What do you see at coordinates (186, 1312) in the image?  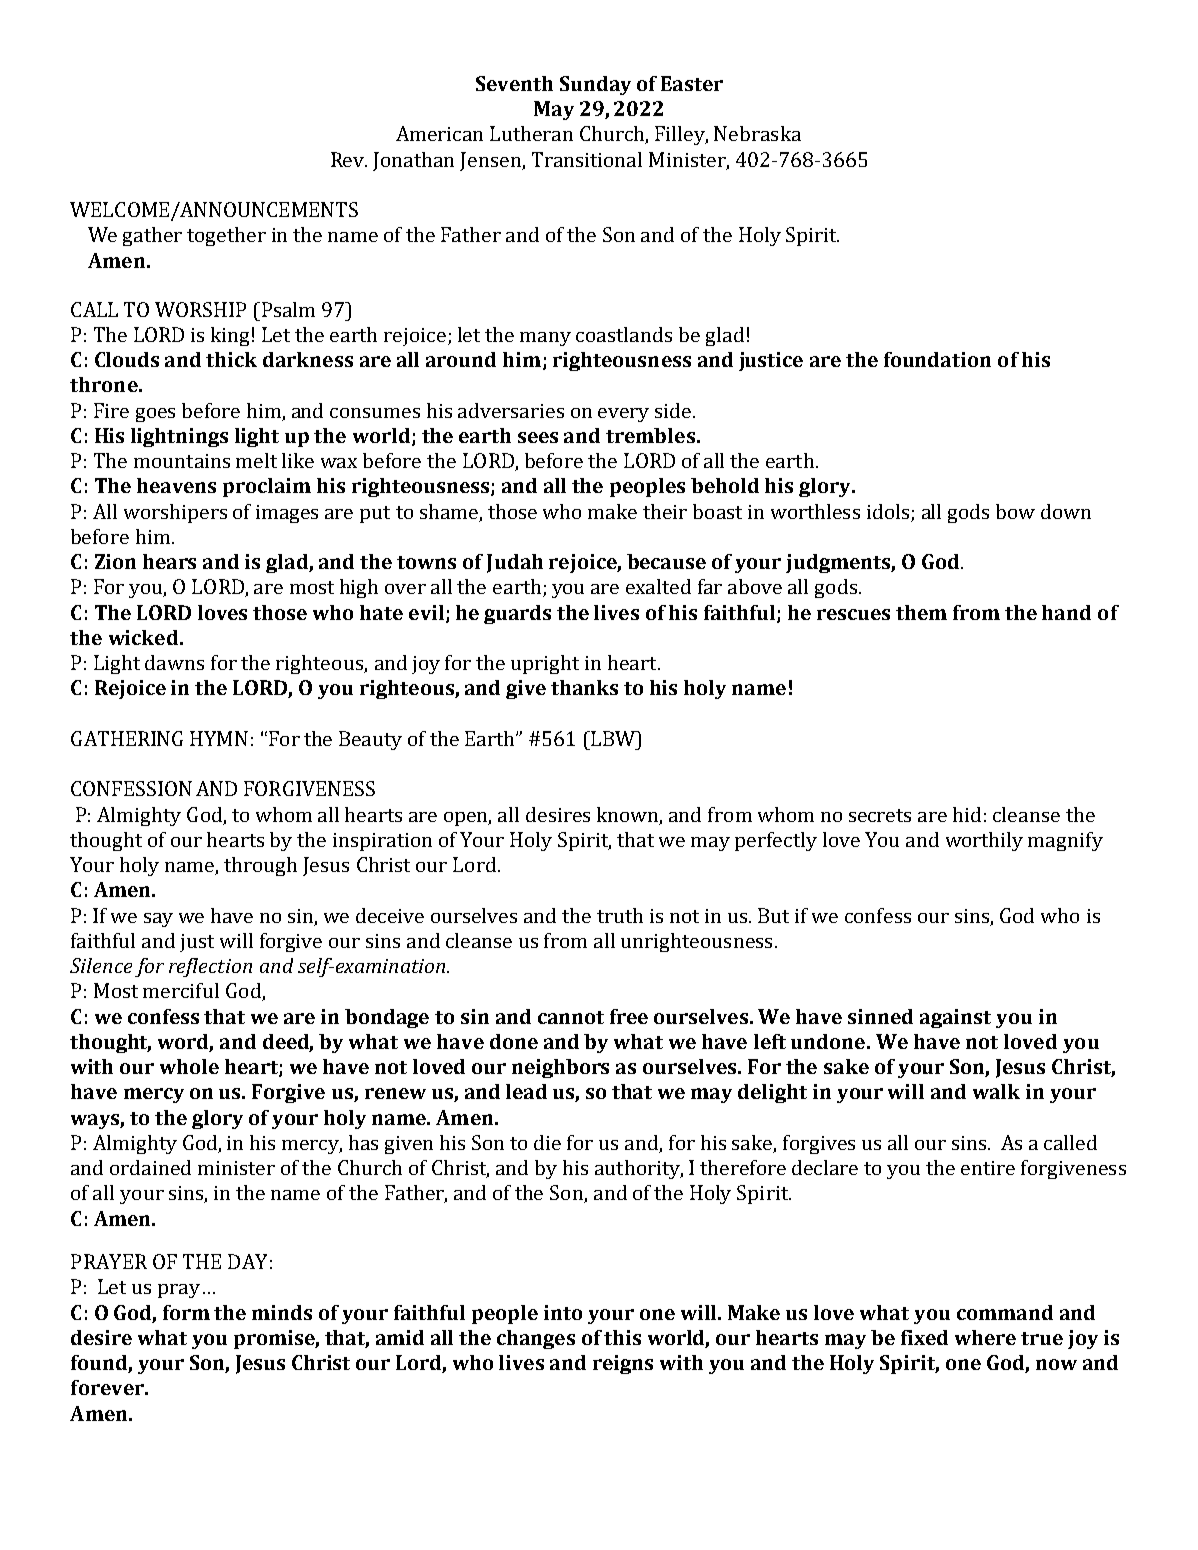 I see `form` at bounding box center [186, 1312].
